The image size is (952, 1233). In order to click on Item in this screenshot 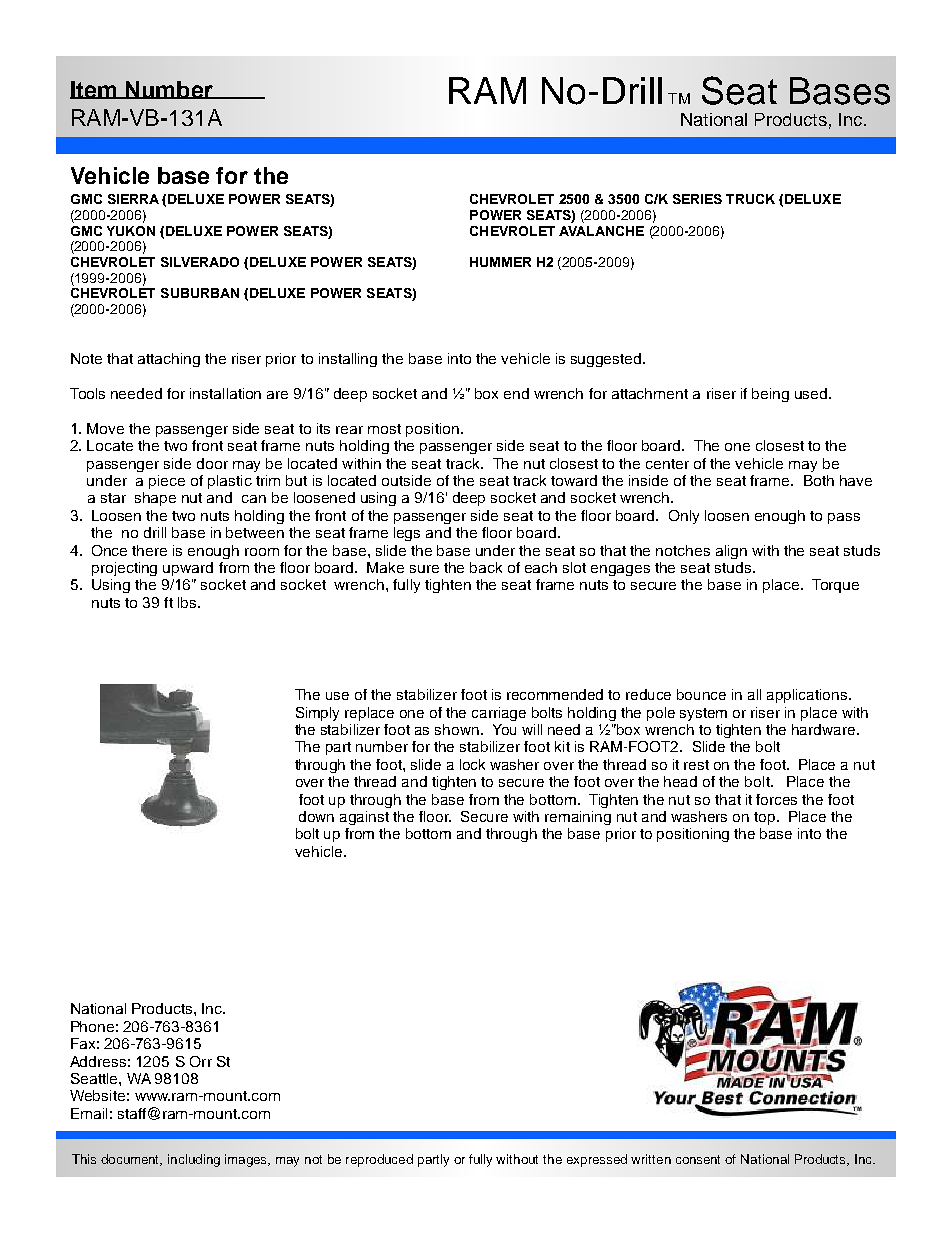, I will do `click(94, 90)`.
